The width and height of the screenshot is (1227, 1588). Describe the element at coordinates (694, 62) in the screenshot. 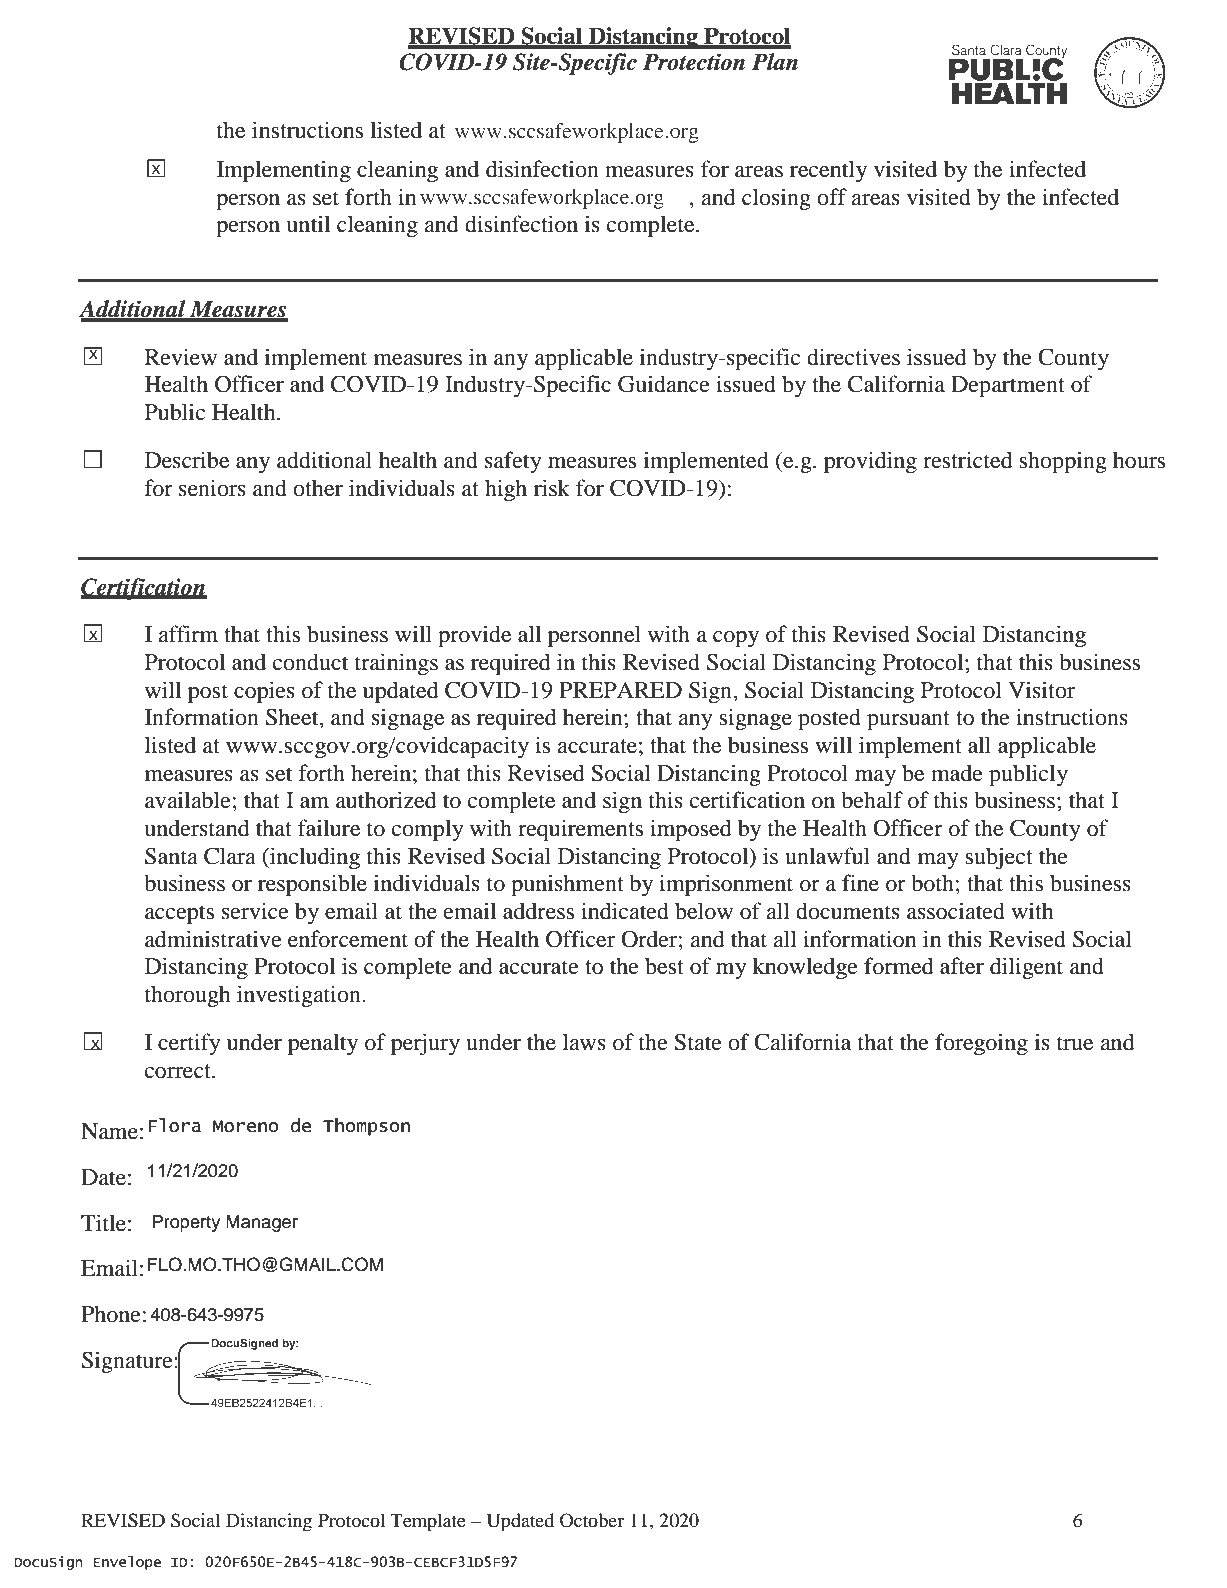

I see `Protection` at that location.
